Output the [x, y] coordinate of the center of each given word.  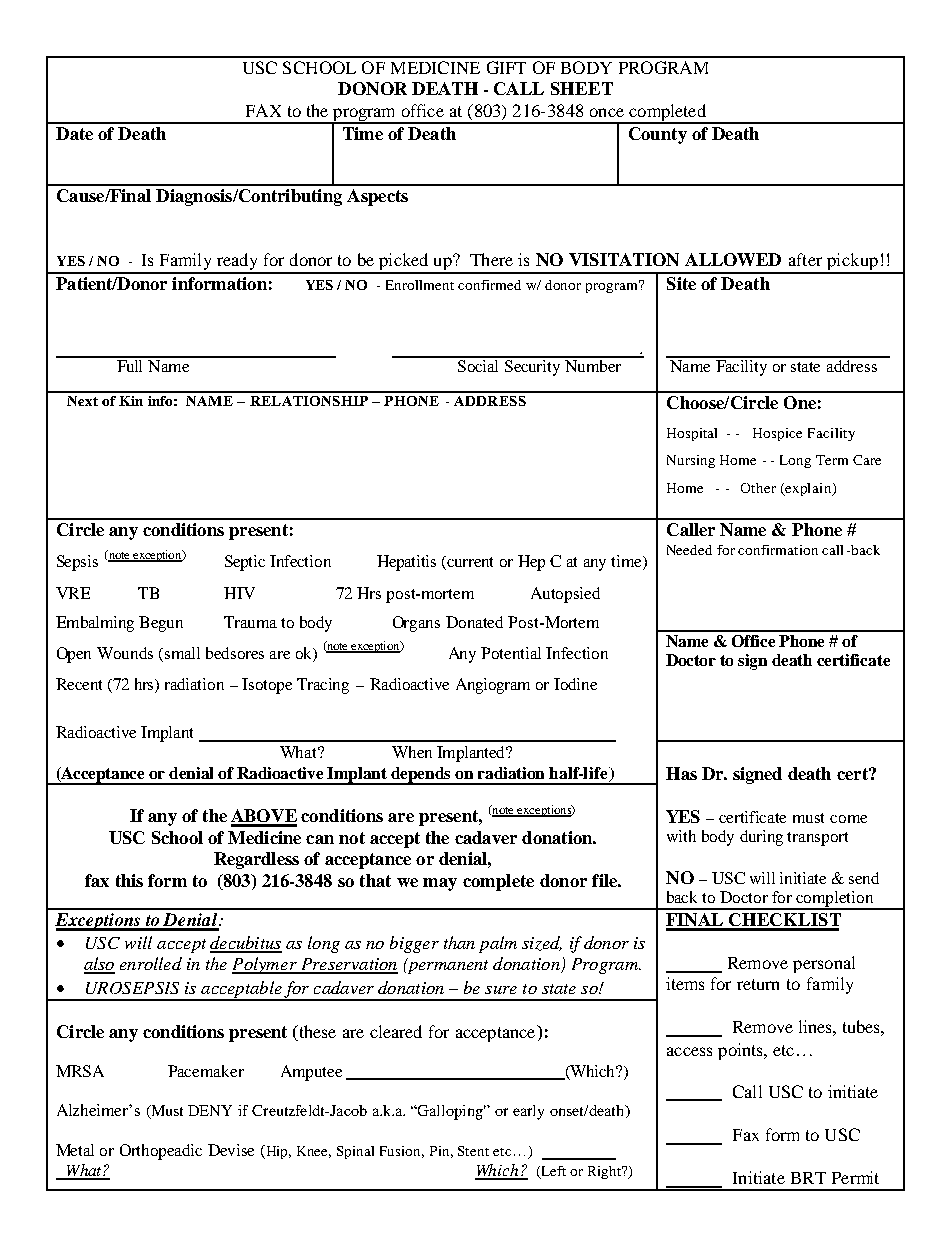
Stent [473, 1151]
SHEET [582, 88]
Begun [161, 624]
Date [74, 133]
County [658, 135]
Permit [855, 1177]
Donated [474, 622]
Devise [231, 1150]
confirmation [778, 550]
